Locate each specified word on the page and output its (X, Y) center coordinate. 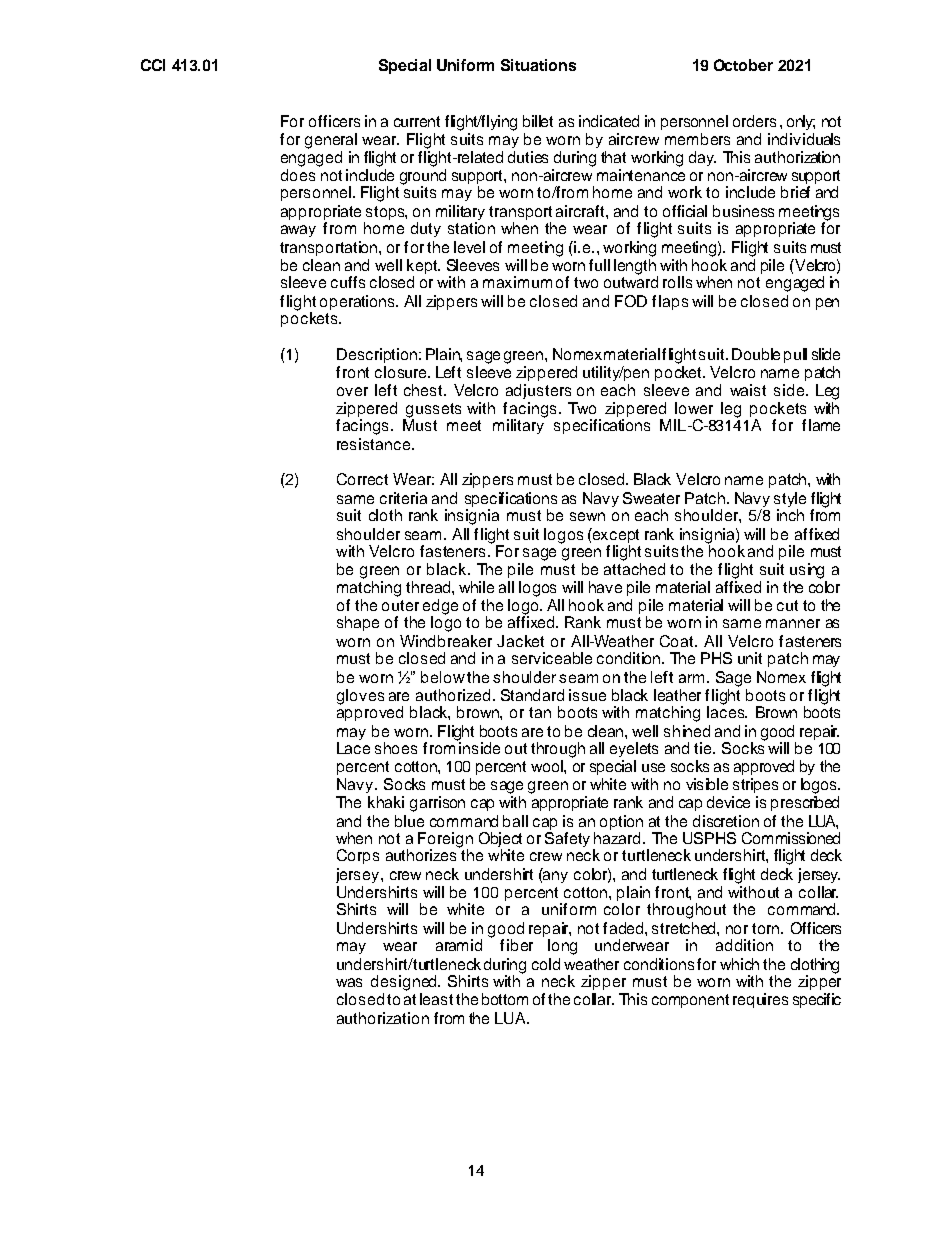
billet (538, 121)
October (743, 65)
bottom (505, 999)
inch (790, 515)
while (476, 587)
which (739, 964)
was (349, 982)
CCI (153, 65)
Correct (362, 479)
